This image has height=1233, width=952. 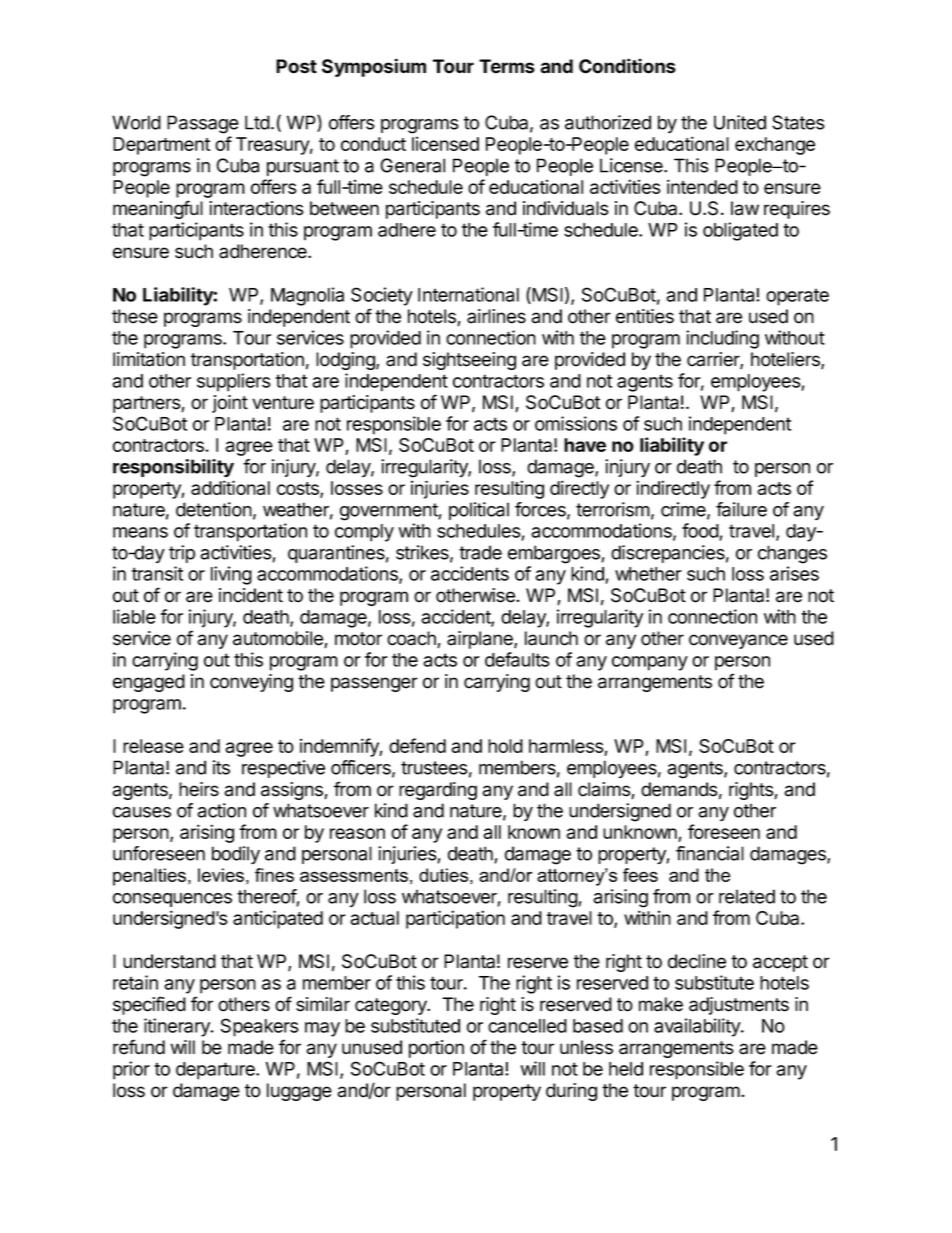 I want to click on departure, so click(x=216, y=1071).
